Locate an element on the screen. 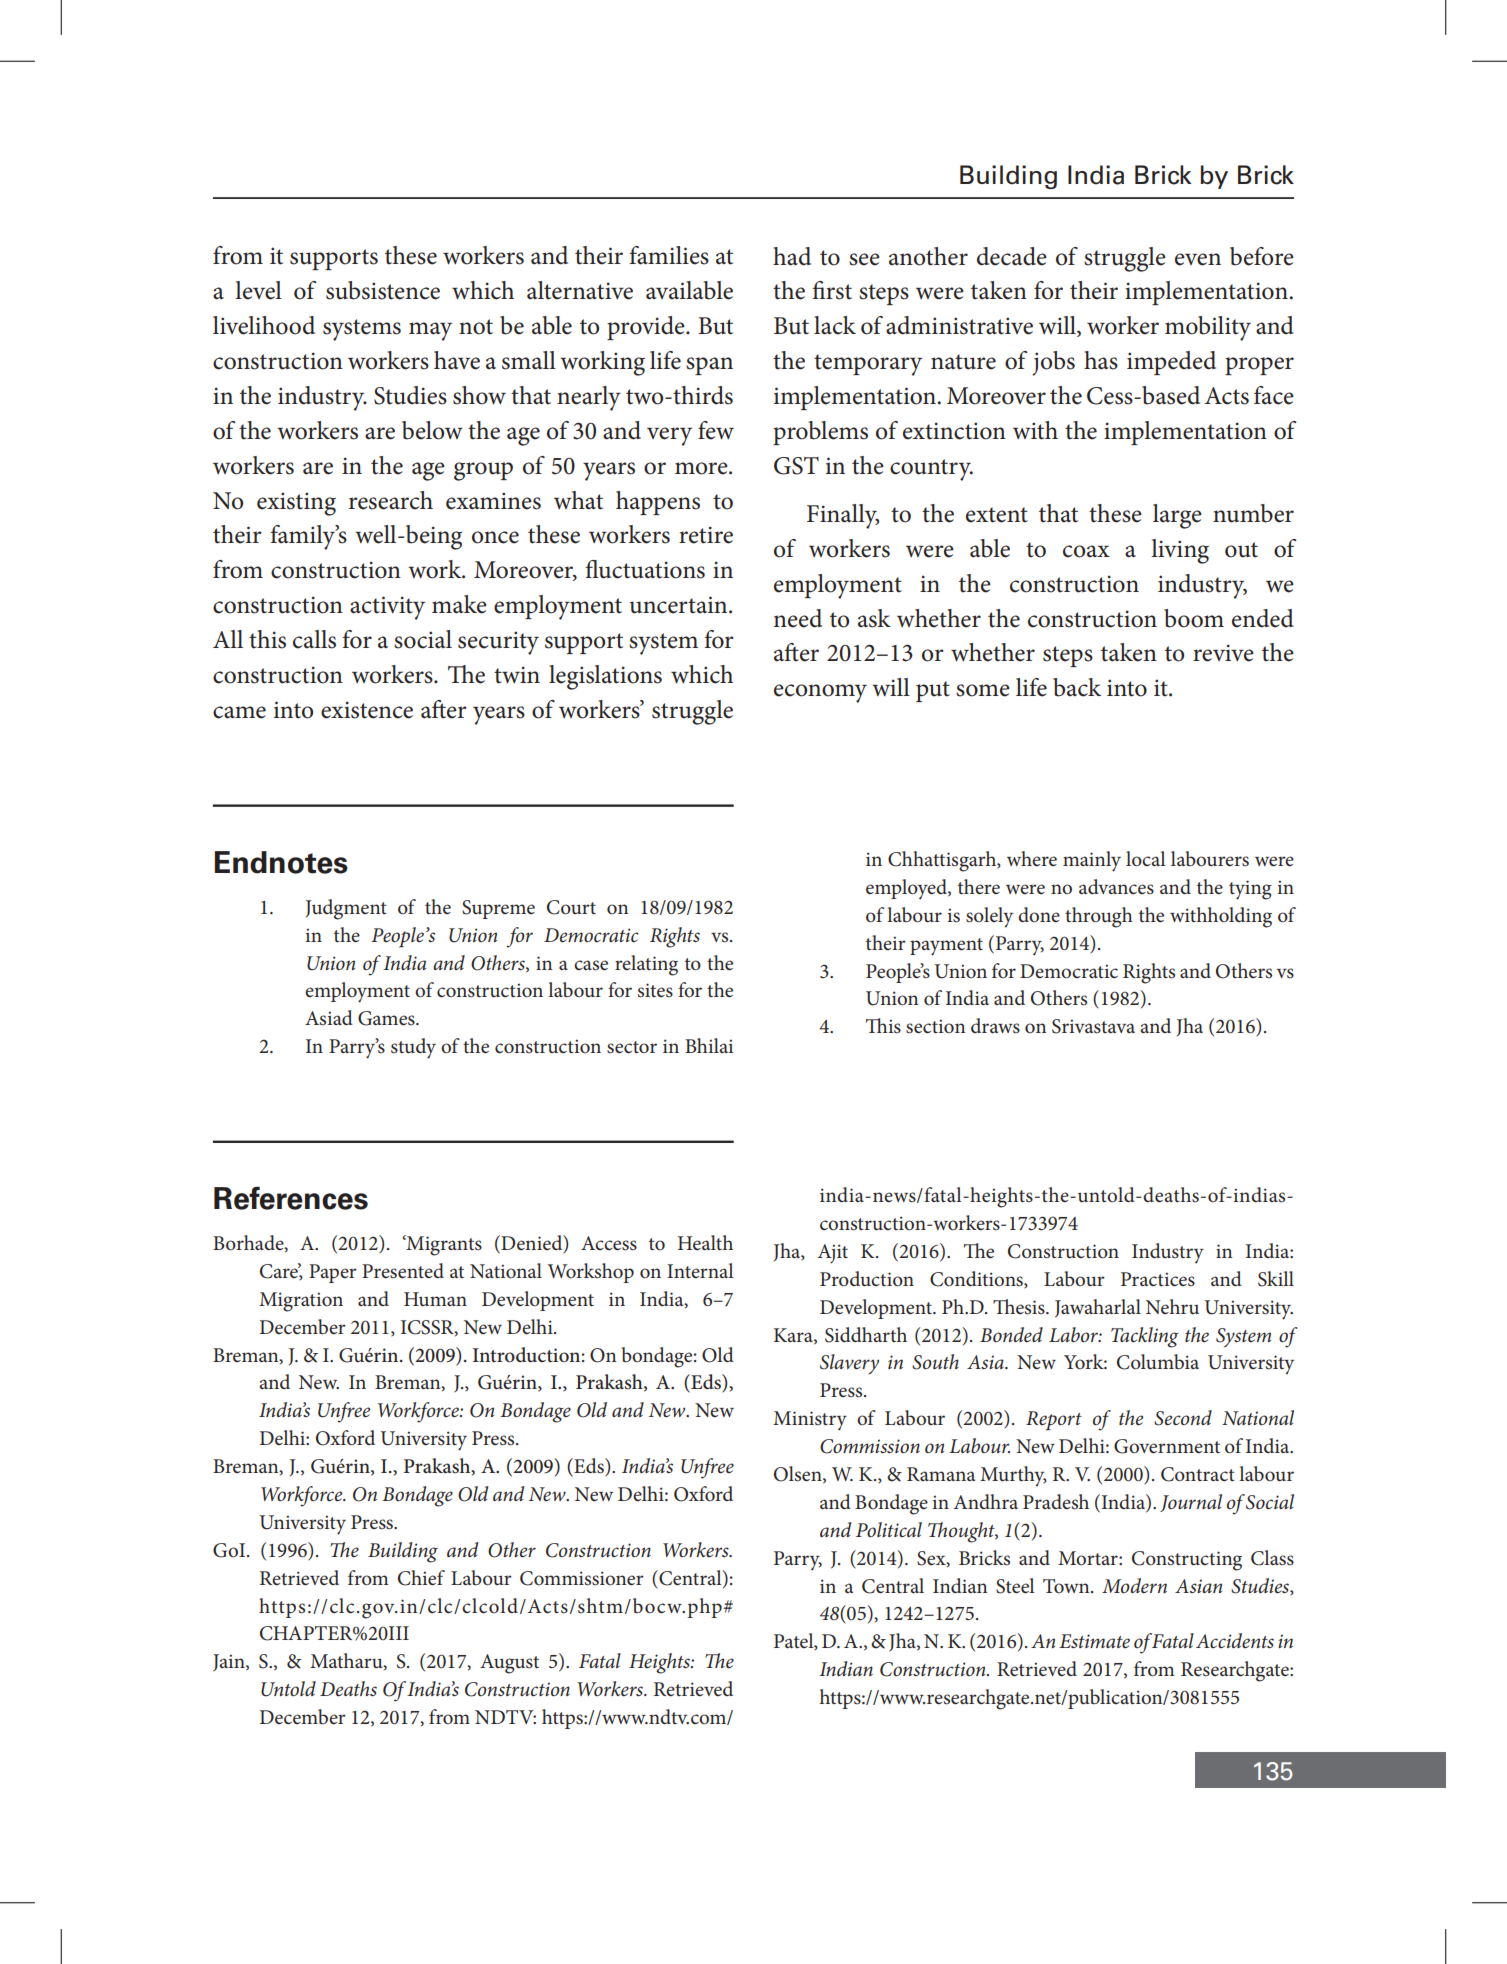  subsistence is located at coordinates (383, 290).
